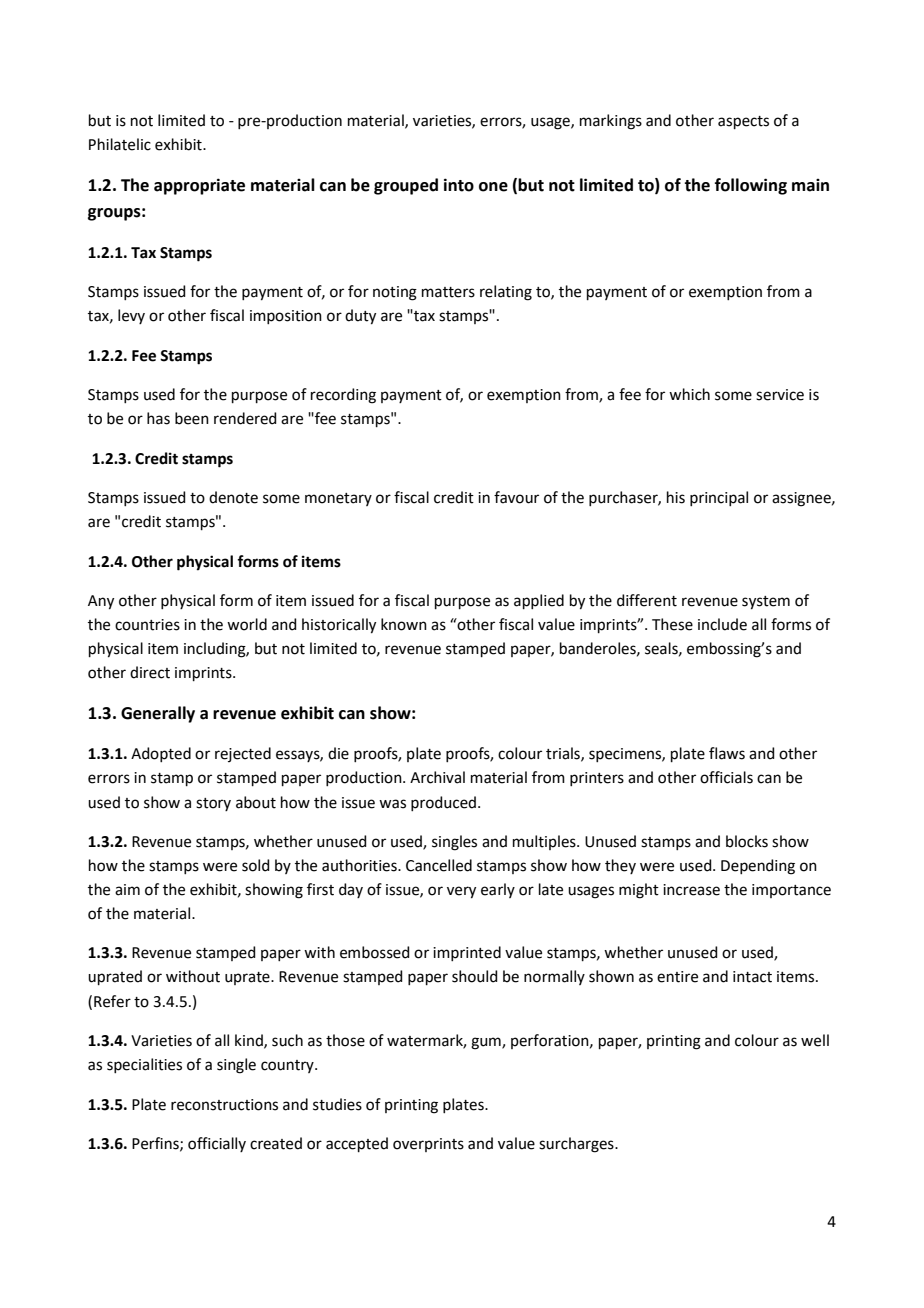 Image resolution: width=924 pixels, height=1308 pixels. What do you see at coordinates (726, 777) in the screenshot?
I see `officials` at bounding box center [726, 777].
